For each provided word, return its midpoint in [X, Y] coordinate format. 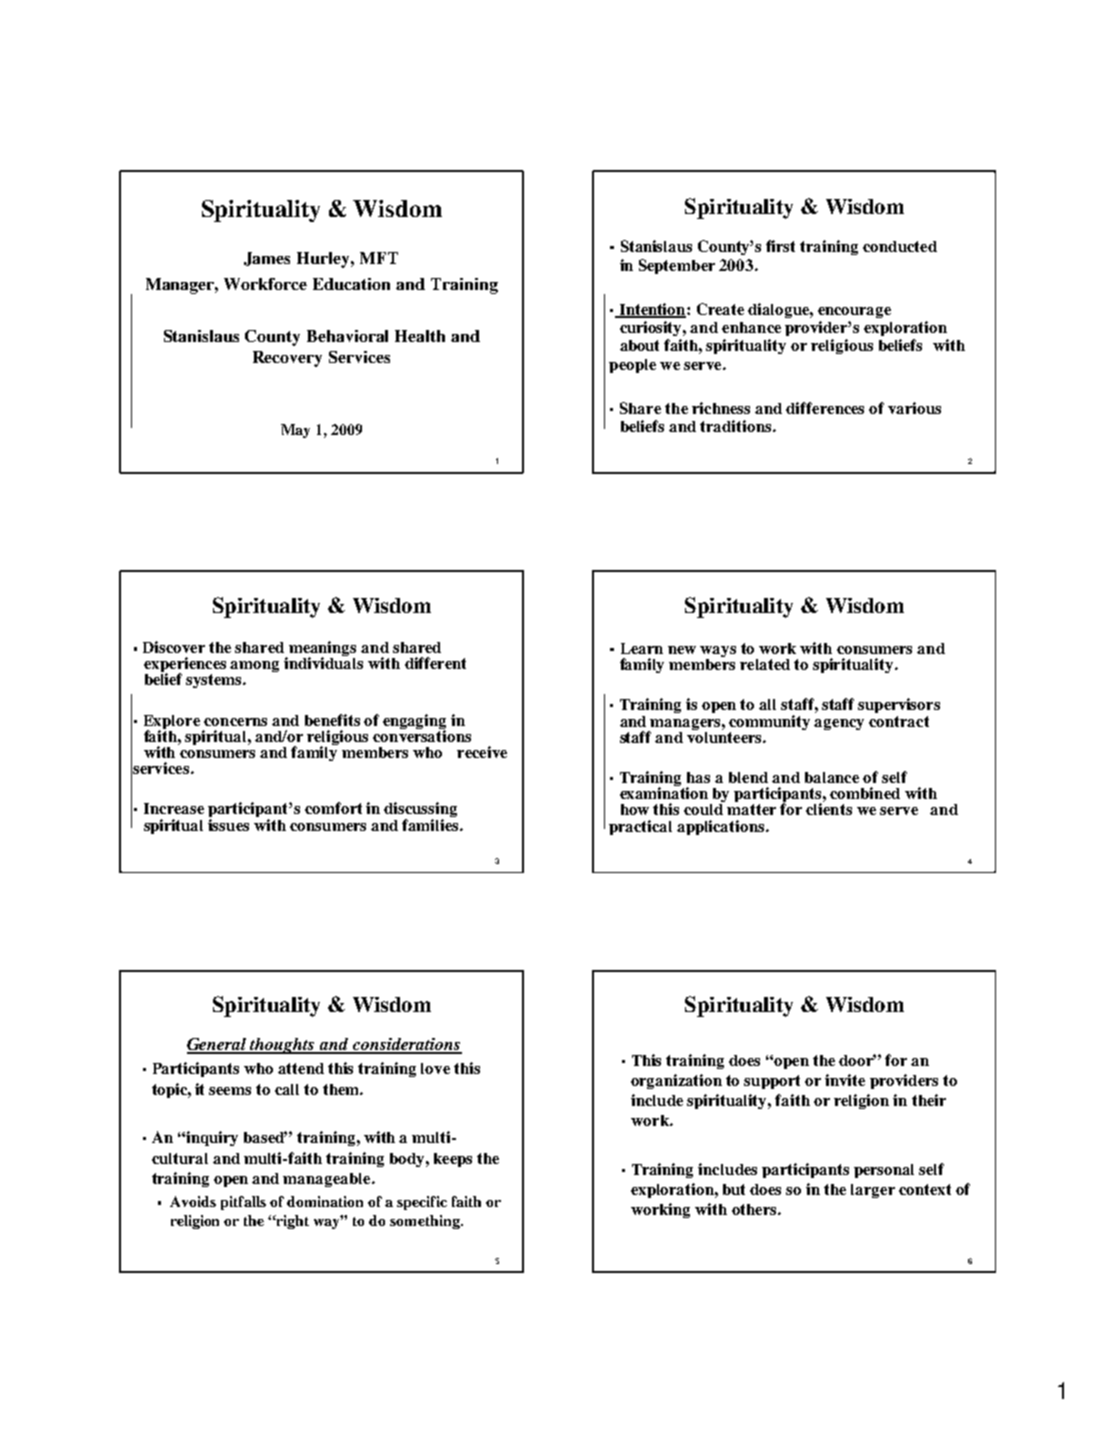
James [267, 259]
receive [482, 752]
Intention [652, 310]
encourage [854, 312]
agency [839, 724]
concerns [235, 722]
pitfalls [243, 1203]
